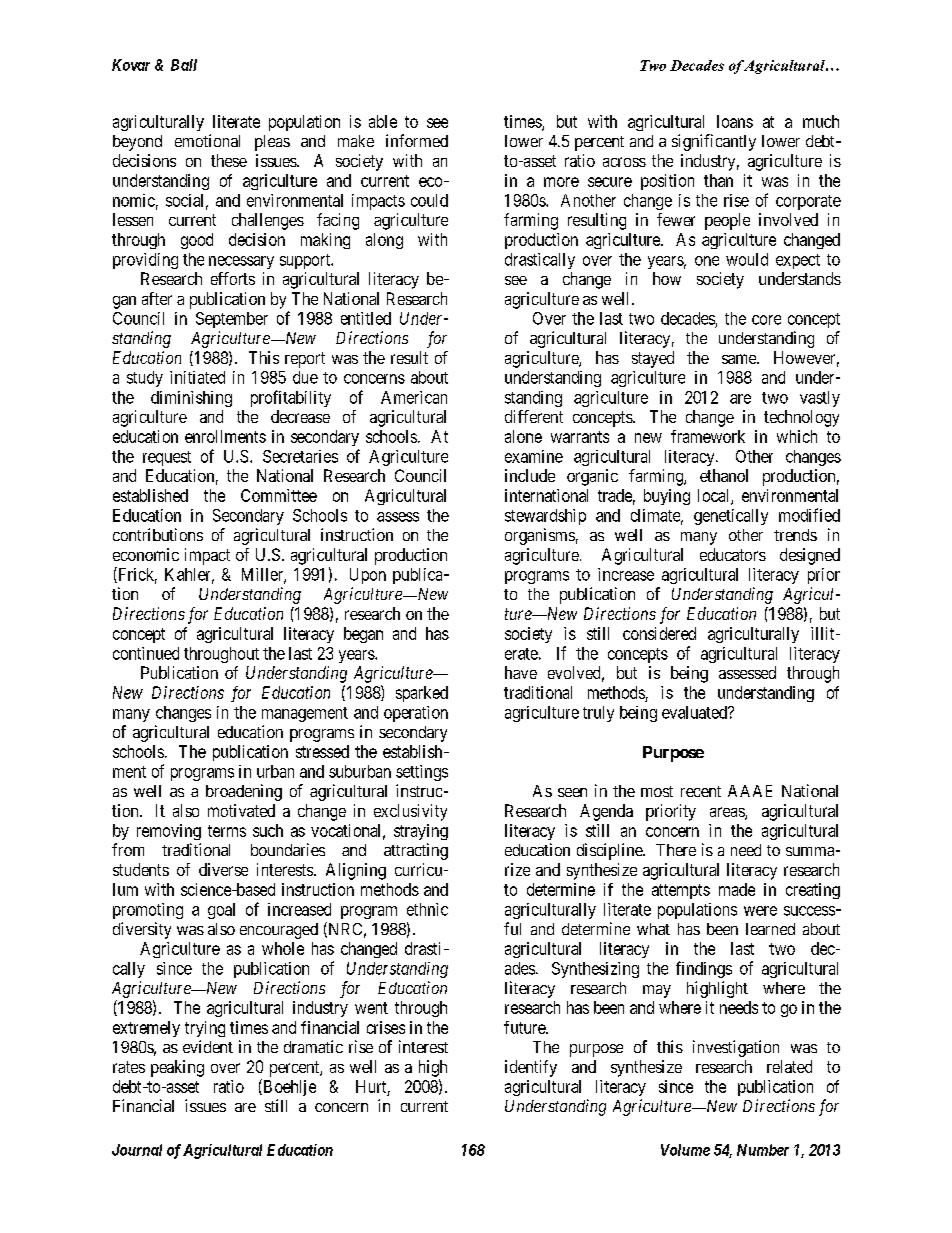  What do you see at coordinates (733, 554) in the screenshot?
I see `educators` at bounding box center [733, 554].
